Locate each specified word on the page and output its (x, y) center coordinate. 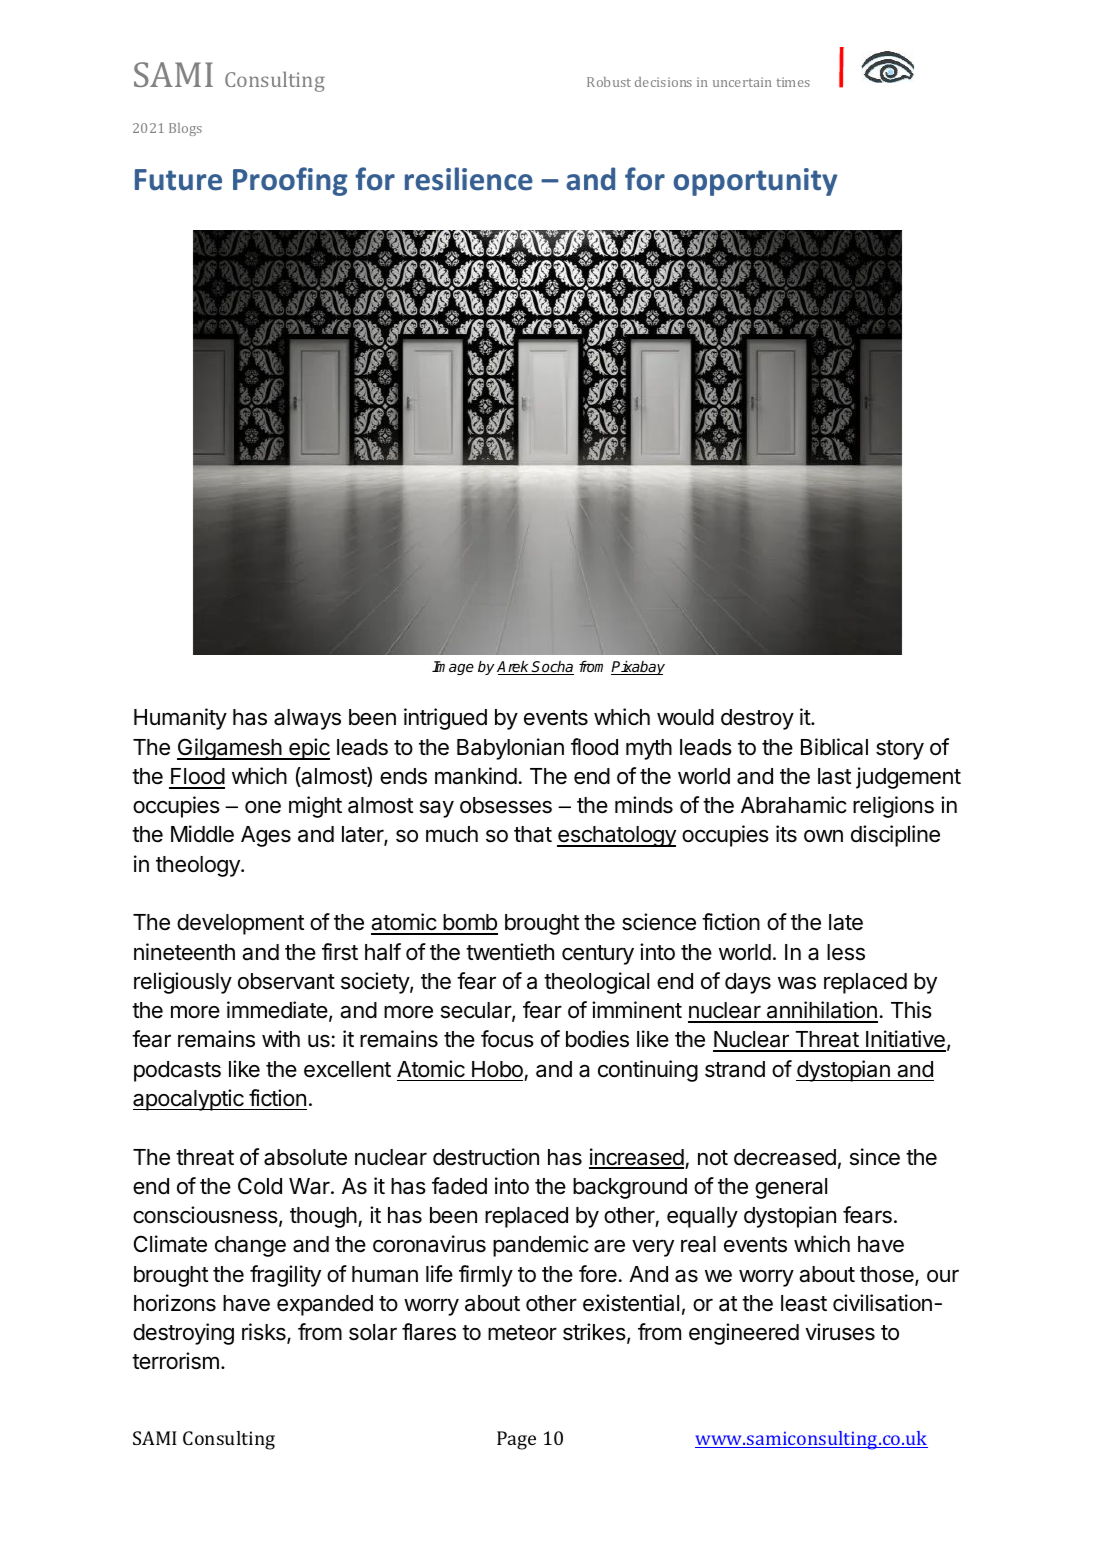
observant (286, 981)
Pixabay (638, 668)
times (793, 82)
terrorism (175, 1361)
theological (596, 983)
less (846, 952)
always (307, 719)
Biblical (834, 747)
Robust (609, 82)
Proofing (290, 181)
